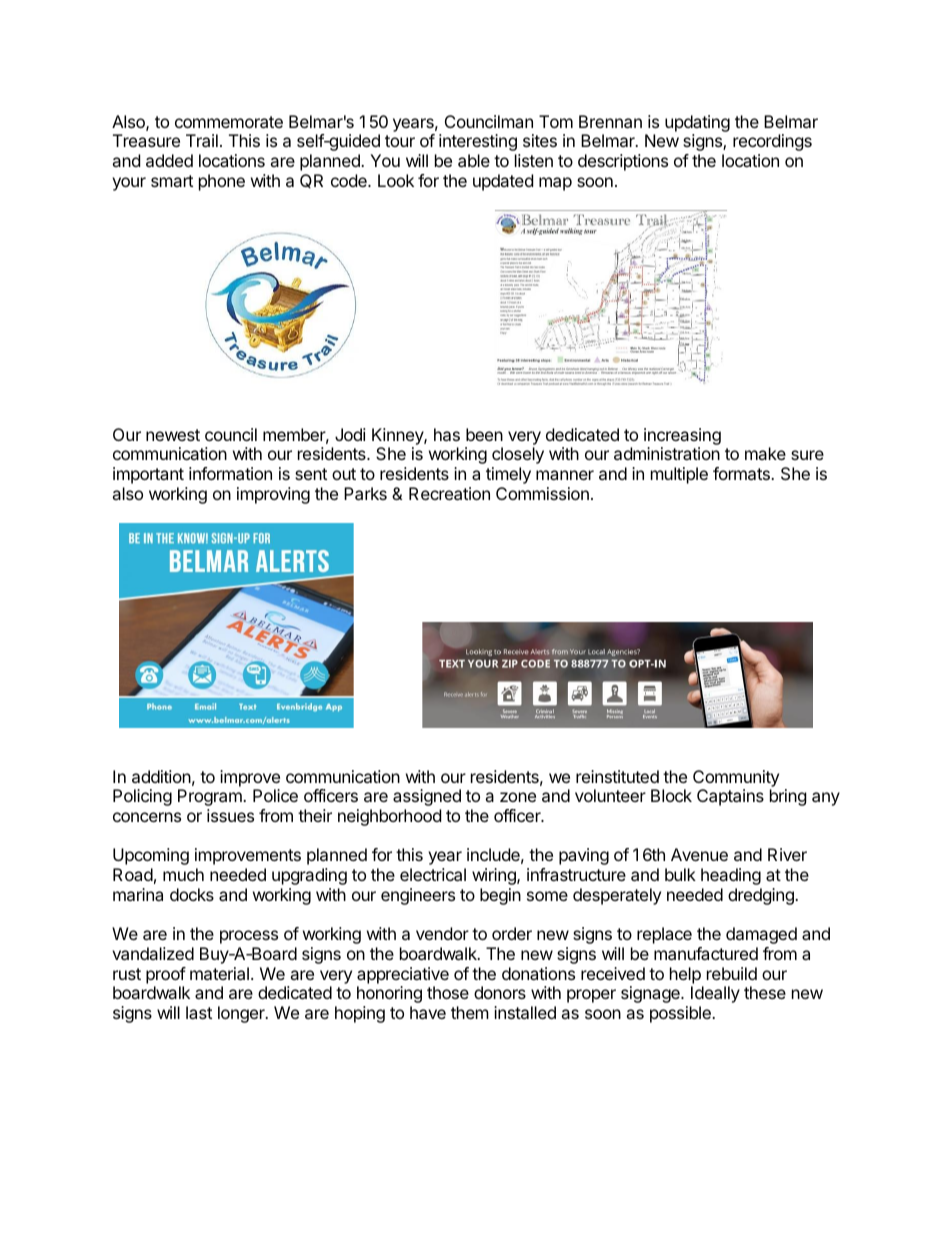 This screenshot has height=1233, width=952. What do you see at coordinates (202, 140) in the screenshot?
I see `Trail` at bounding box center [202, 140].
